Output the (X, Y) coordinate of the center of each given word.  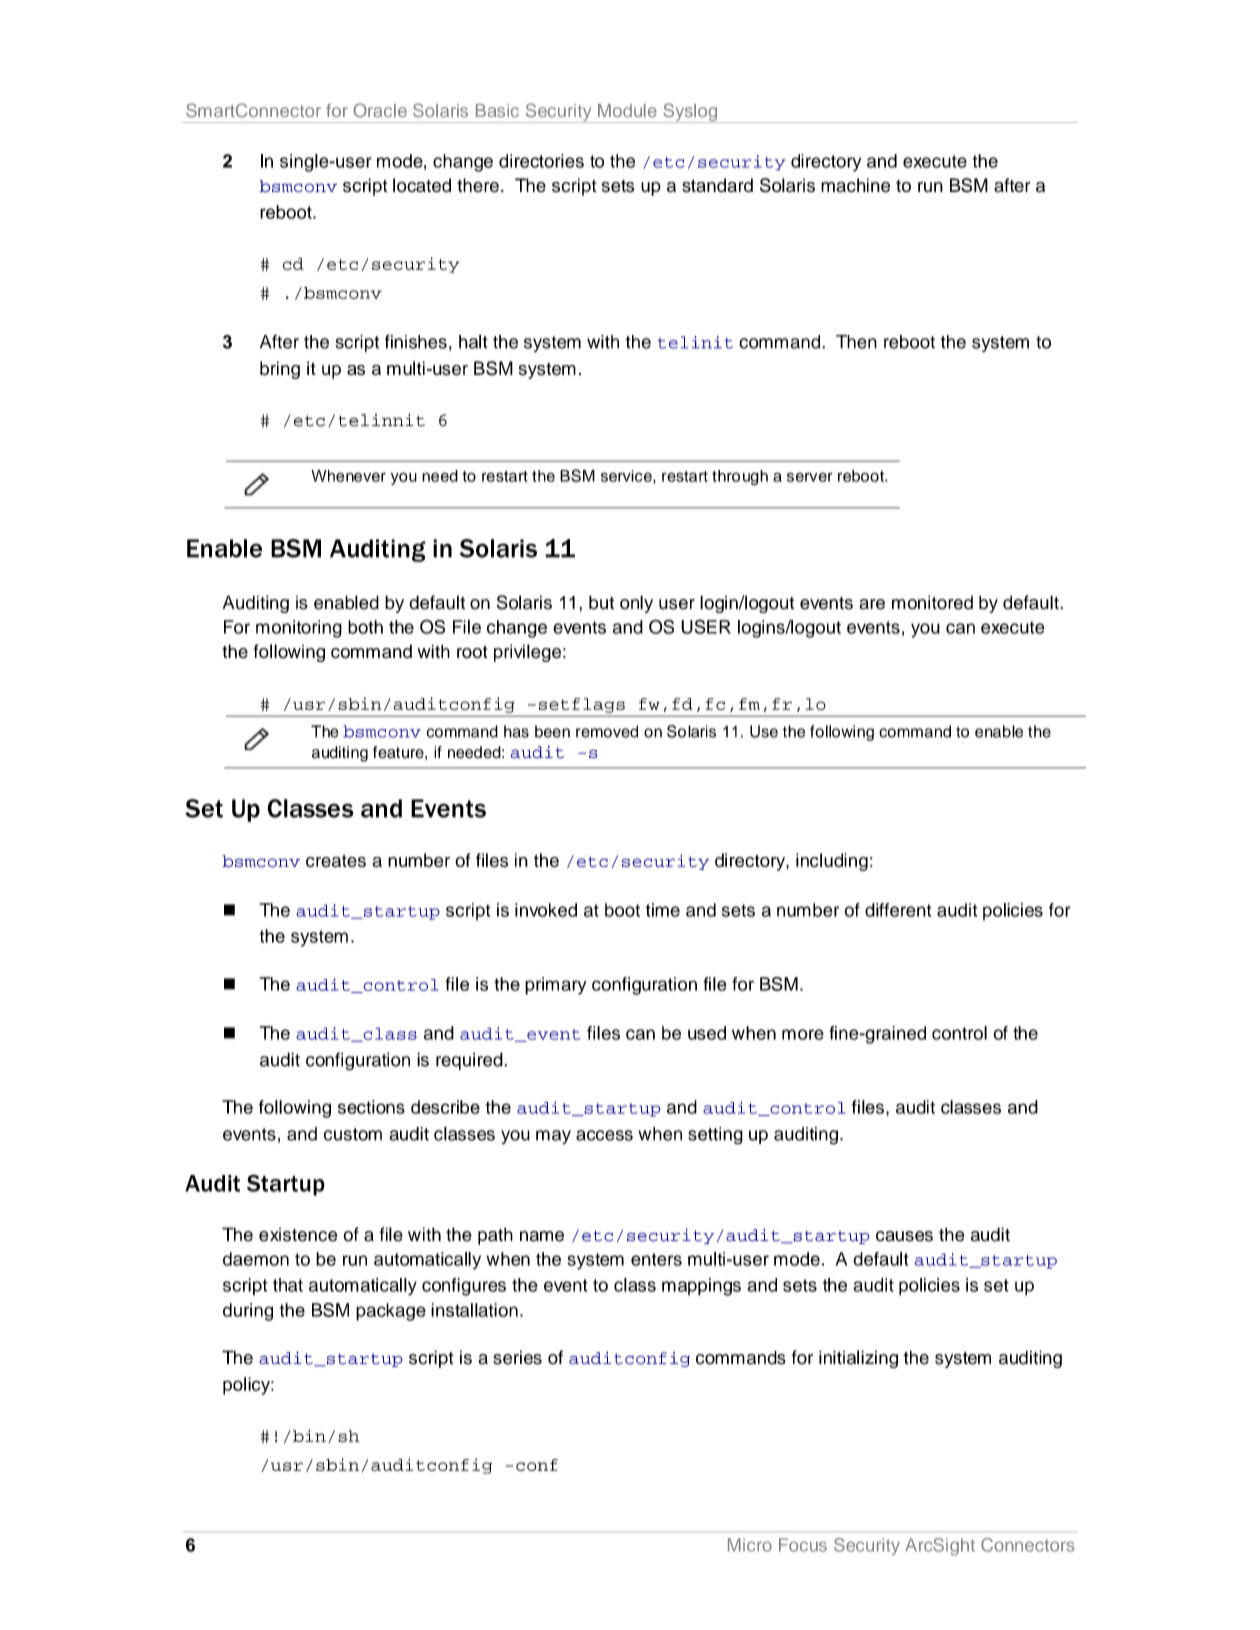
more (803, 1034)
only (636, 604)
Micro (750, 1545)
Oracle (380, 110)
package (391, 1312)
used (707, 1033)
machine (855, 185)
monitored (932, 602)
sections (371, 1107)
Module (627, 110)
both (365, 627)
